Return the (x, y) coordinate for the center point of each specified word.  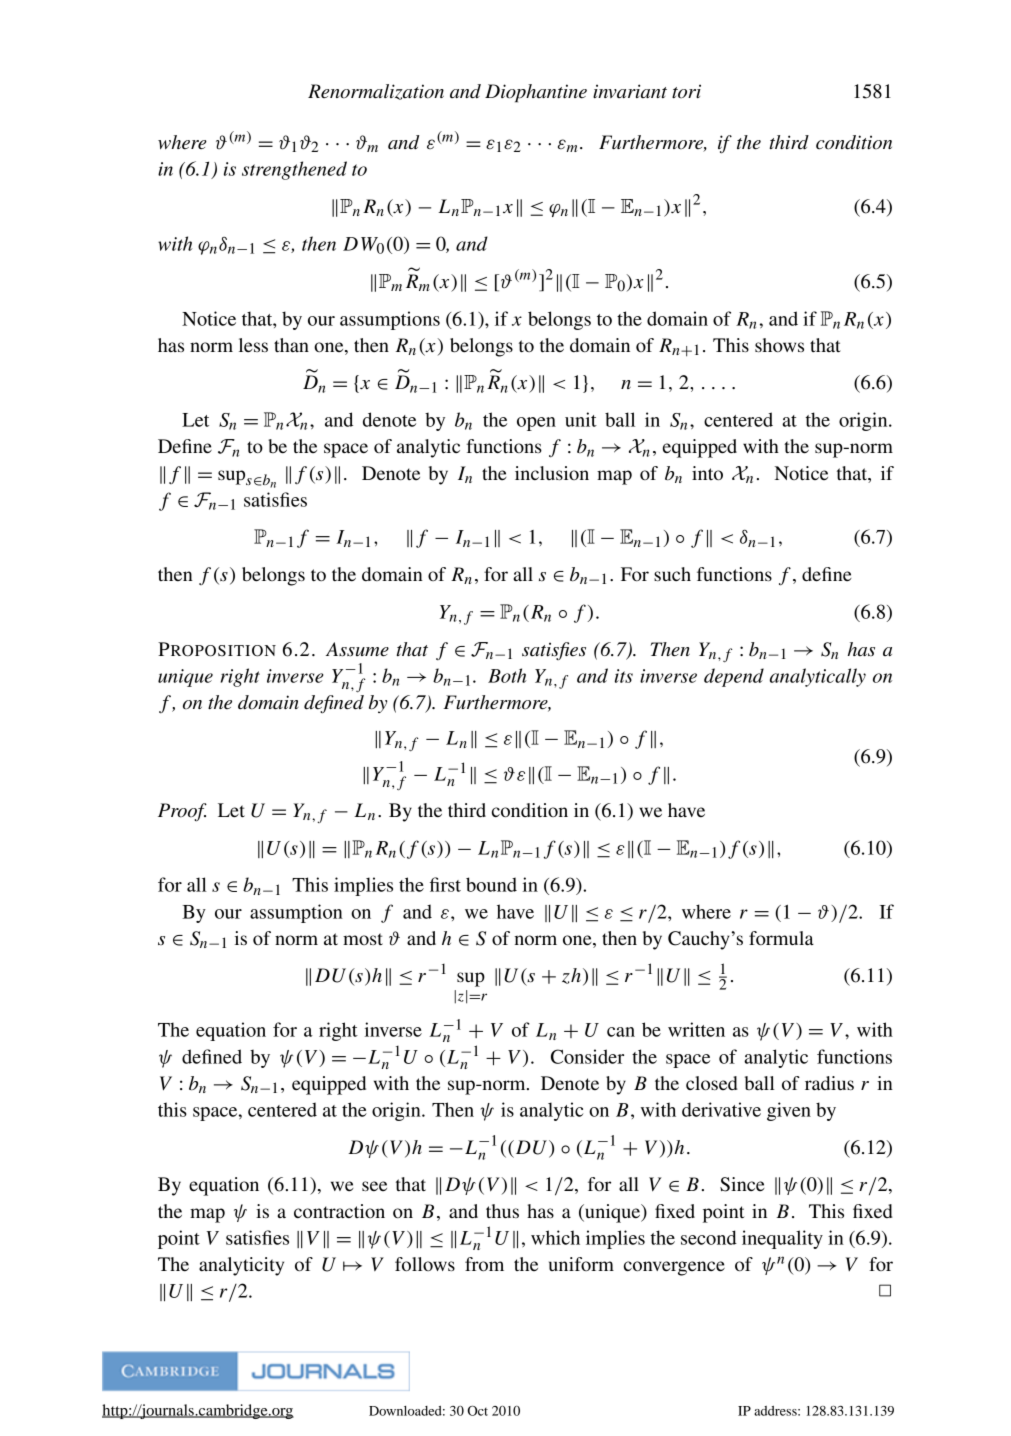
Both (507, 675)
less (253, 345)
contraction (339, 1211)
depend (734, 677)
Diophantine (536, 93)
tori (686, 91)
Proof (182, 812)
